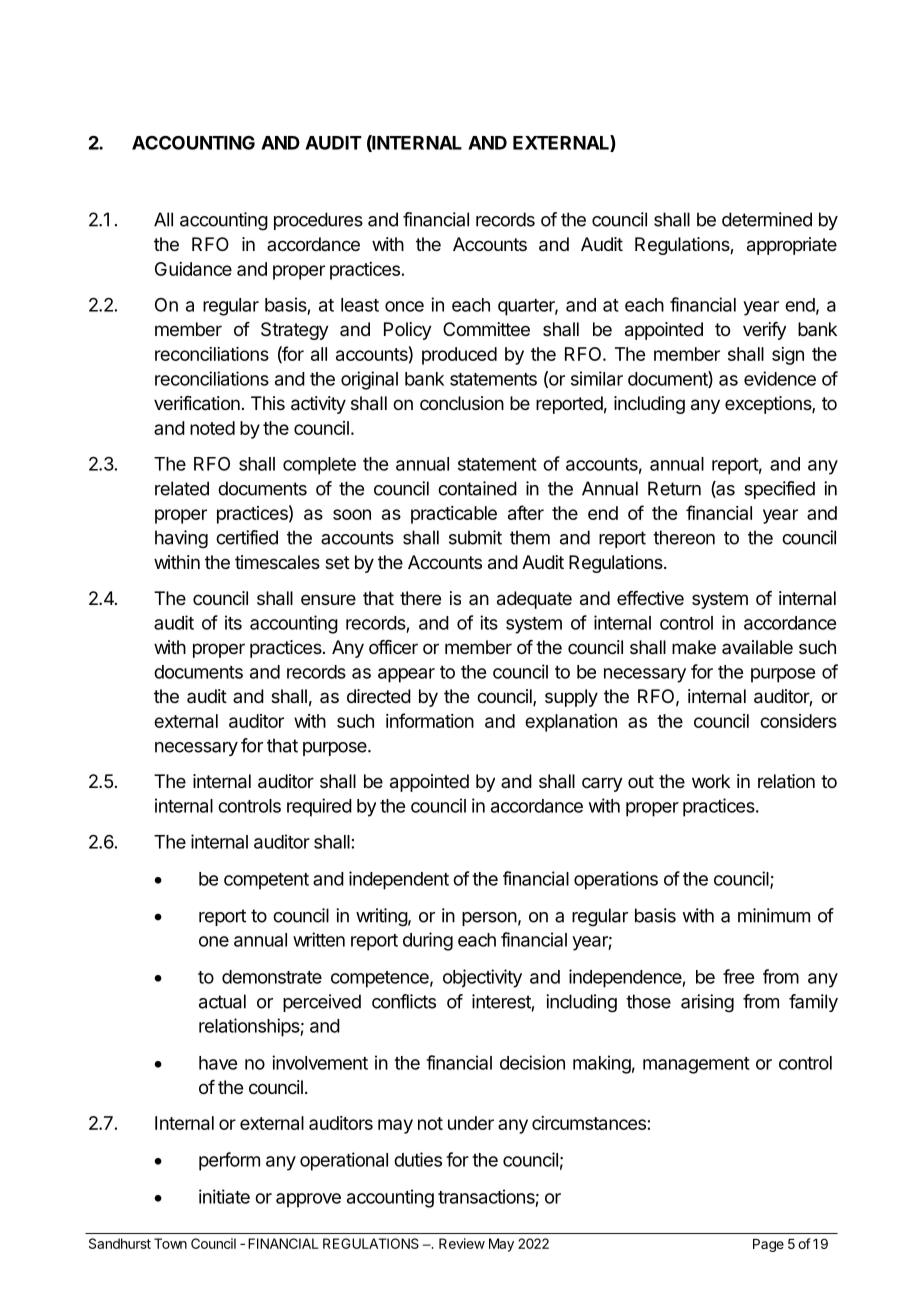 Image resolution: width=924 pixels, height=1307 pixels. I want to click on Guidance, so click(193, 269).
